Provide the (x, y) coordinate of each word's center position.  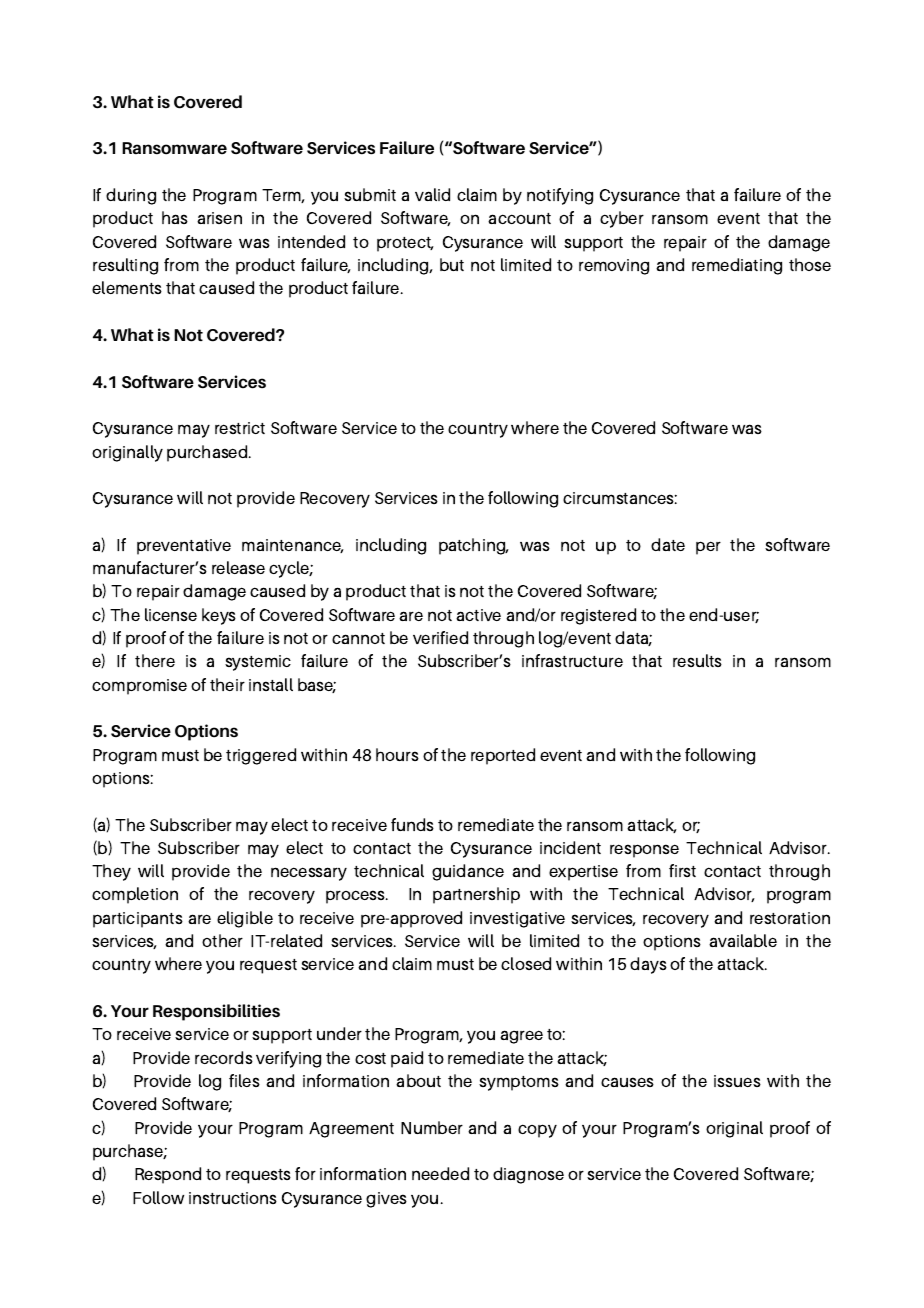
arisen (219, 218)
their (227, 684)
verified (440, 637)
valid (432, 194)
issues (737, 1081)
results (697, 660)
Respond (168, 1175)
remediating (737, 266)
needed (440, 1173)
